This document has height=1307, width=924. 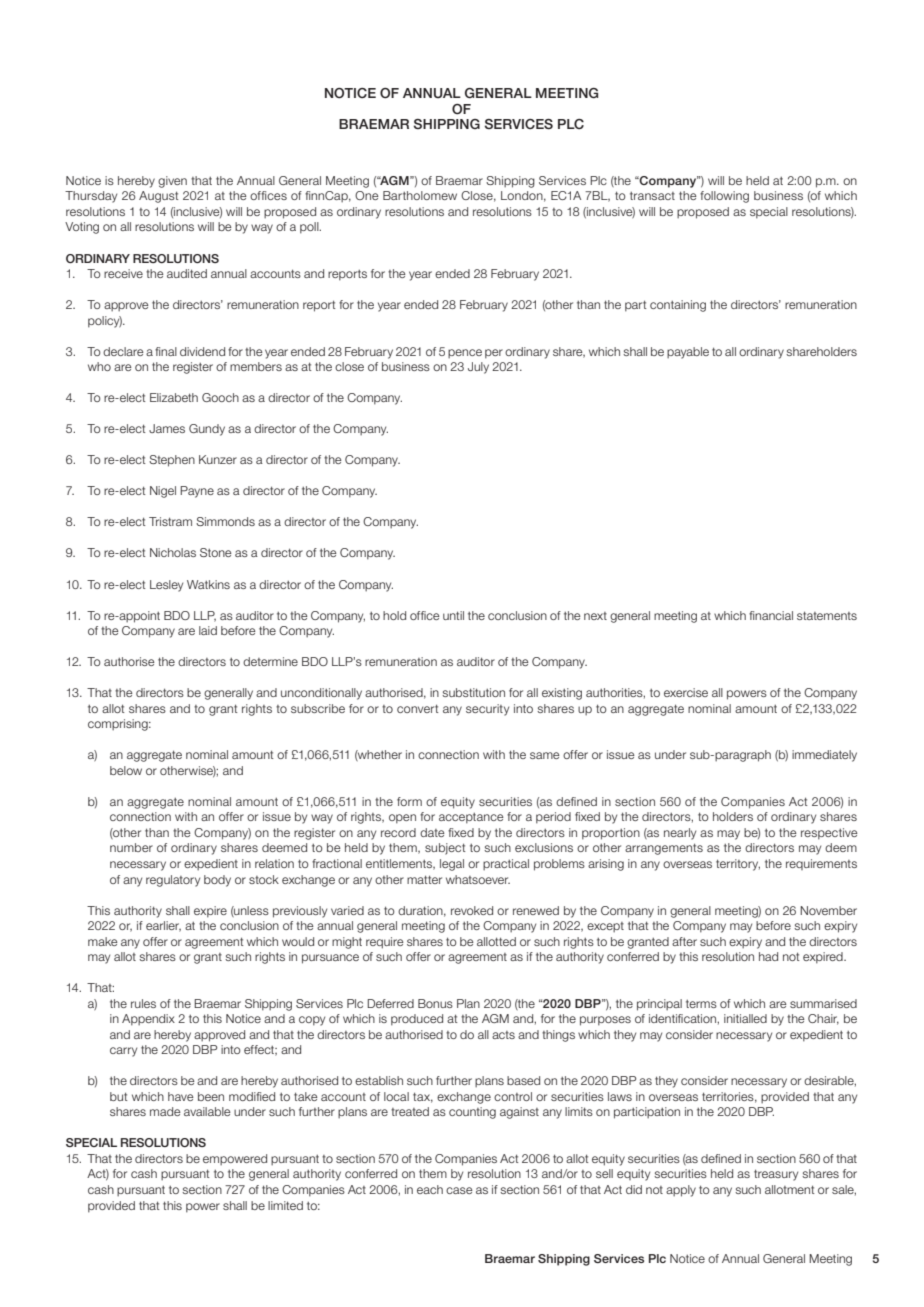 What do you see at coordinates (459, 1190) in the document?
I see `case` at bounding box center [459, 1190].
